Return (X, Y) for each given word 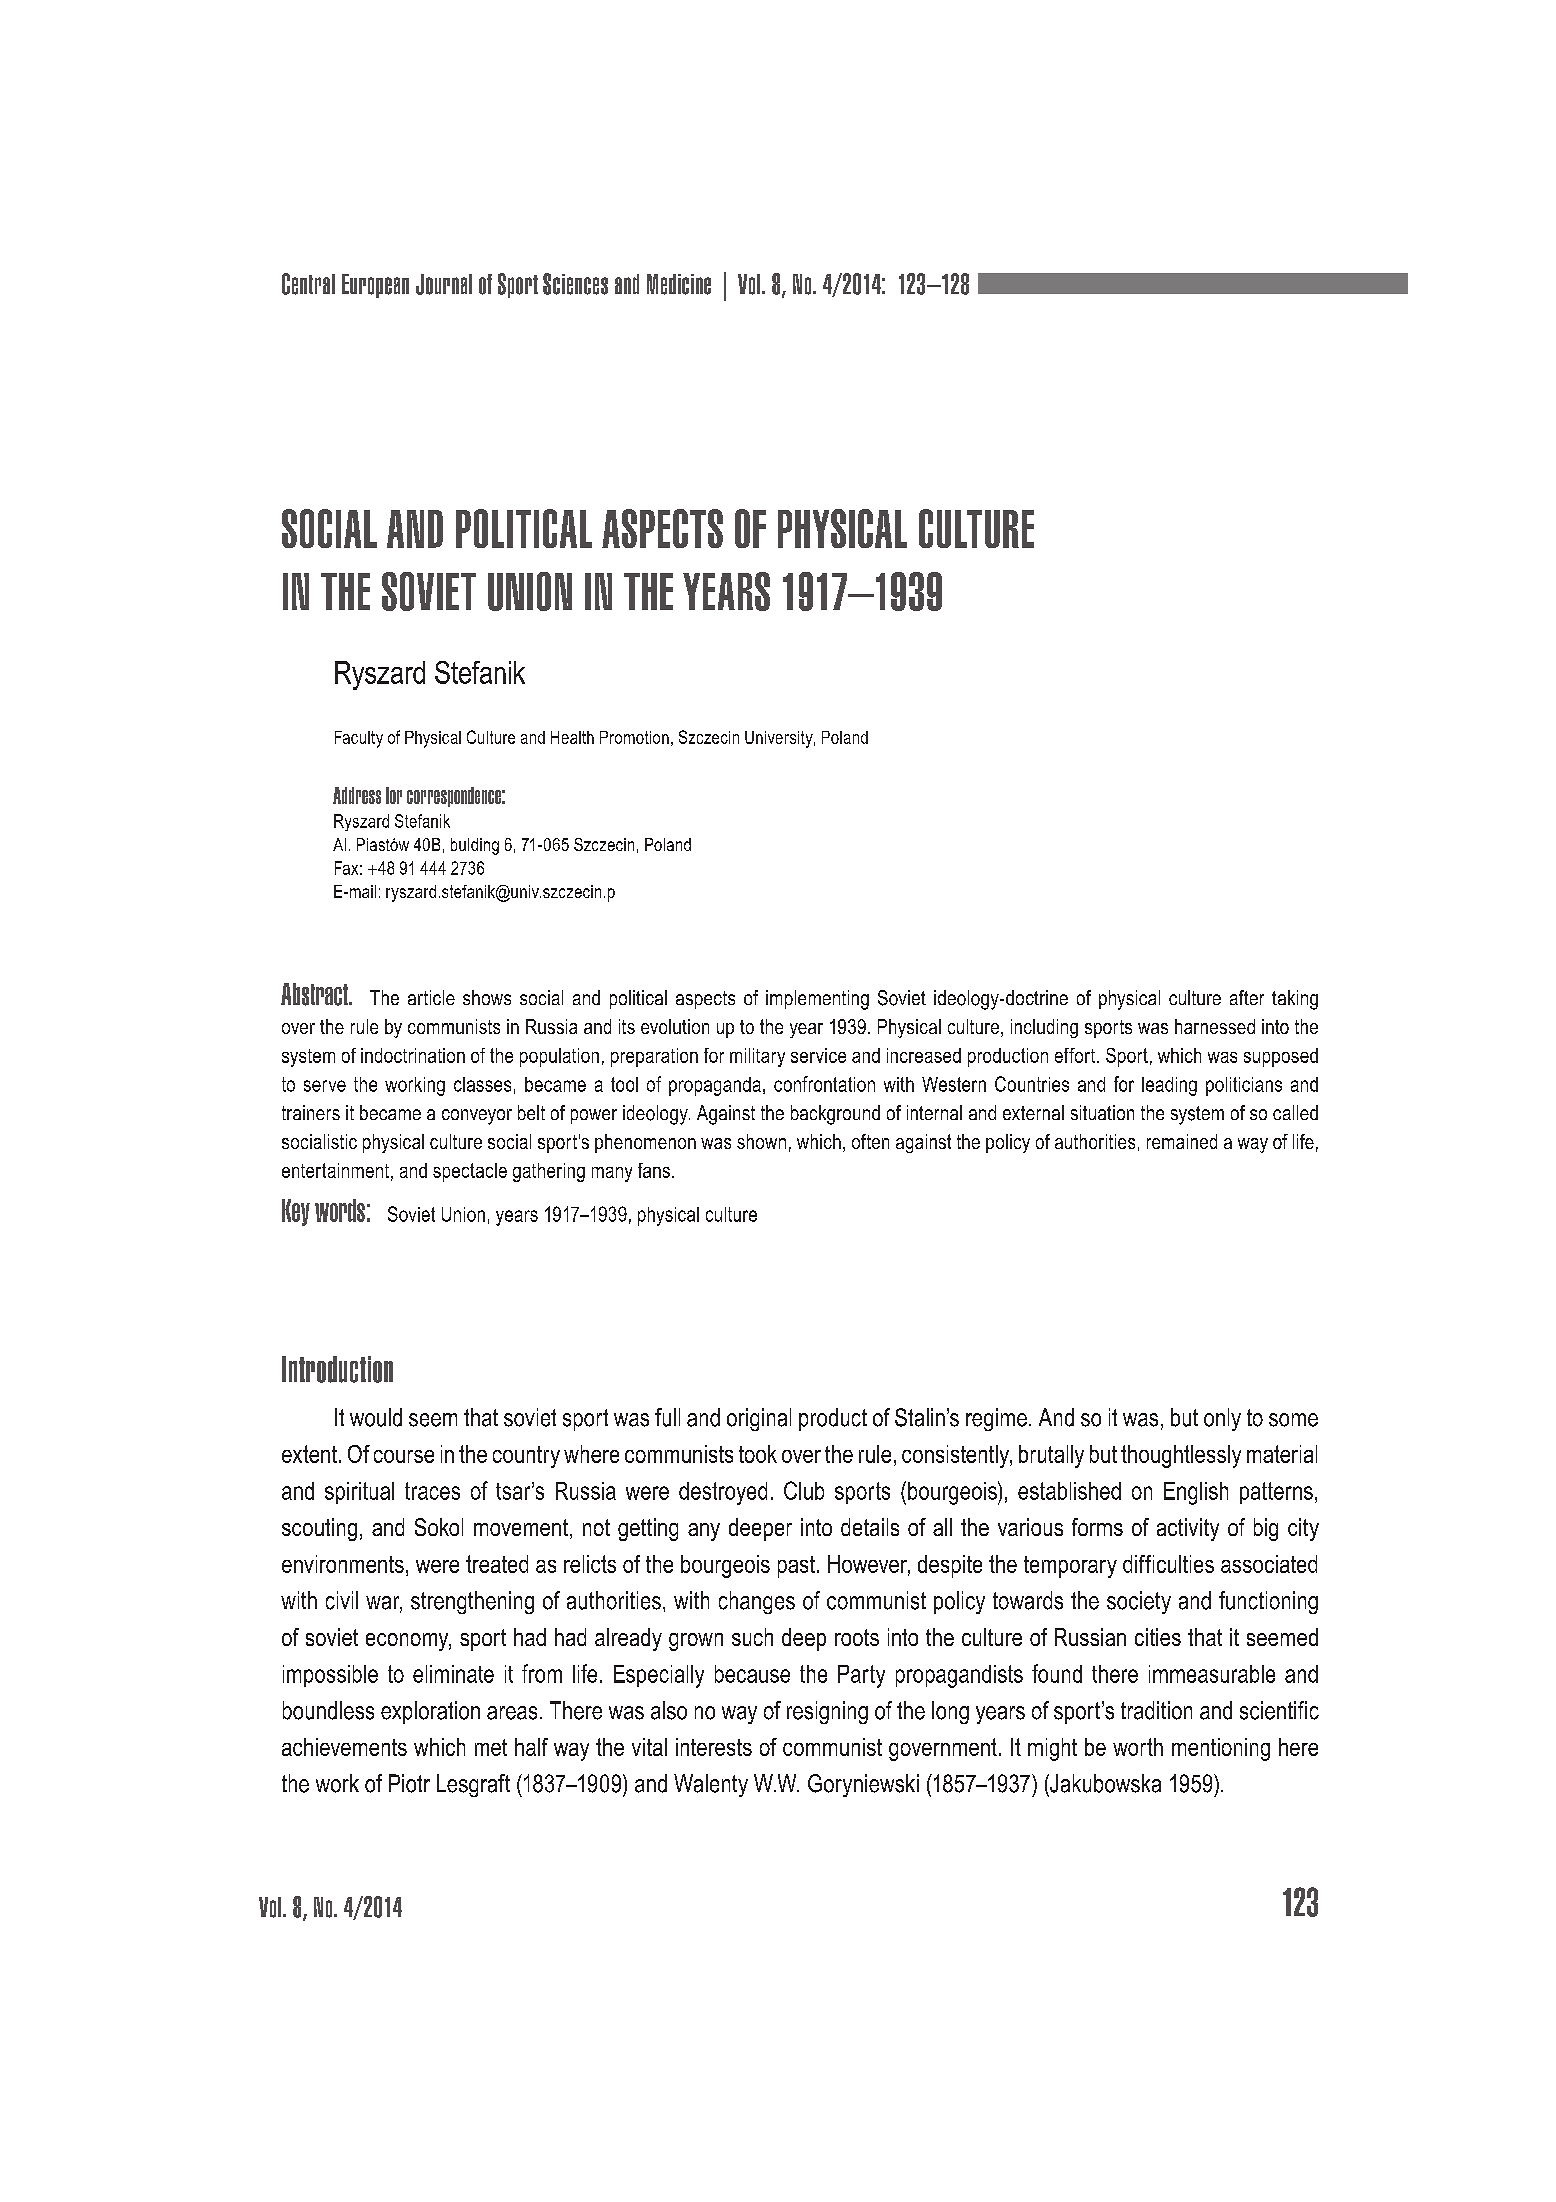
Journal (444, 284)
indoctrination (413, 1055)
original (759, 1419)
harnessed (1215, 1026)
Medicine (679, 284)
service (818, 1055)
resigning (827, 1712)
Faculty (359, 739)
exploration (430, 1712)
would (376, 1417)
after (1247, 997)
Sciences (575, 284)
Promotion (634, 737)
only (1222, 1419)
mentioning (1221, 1749)
